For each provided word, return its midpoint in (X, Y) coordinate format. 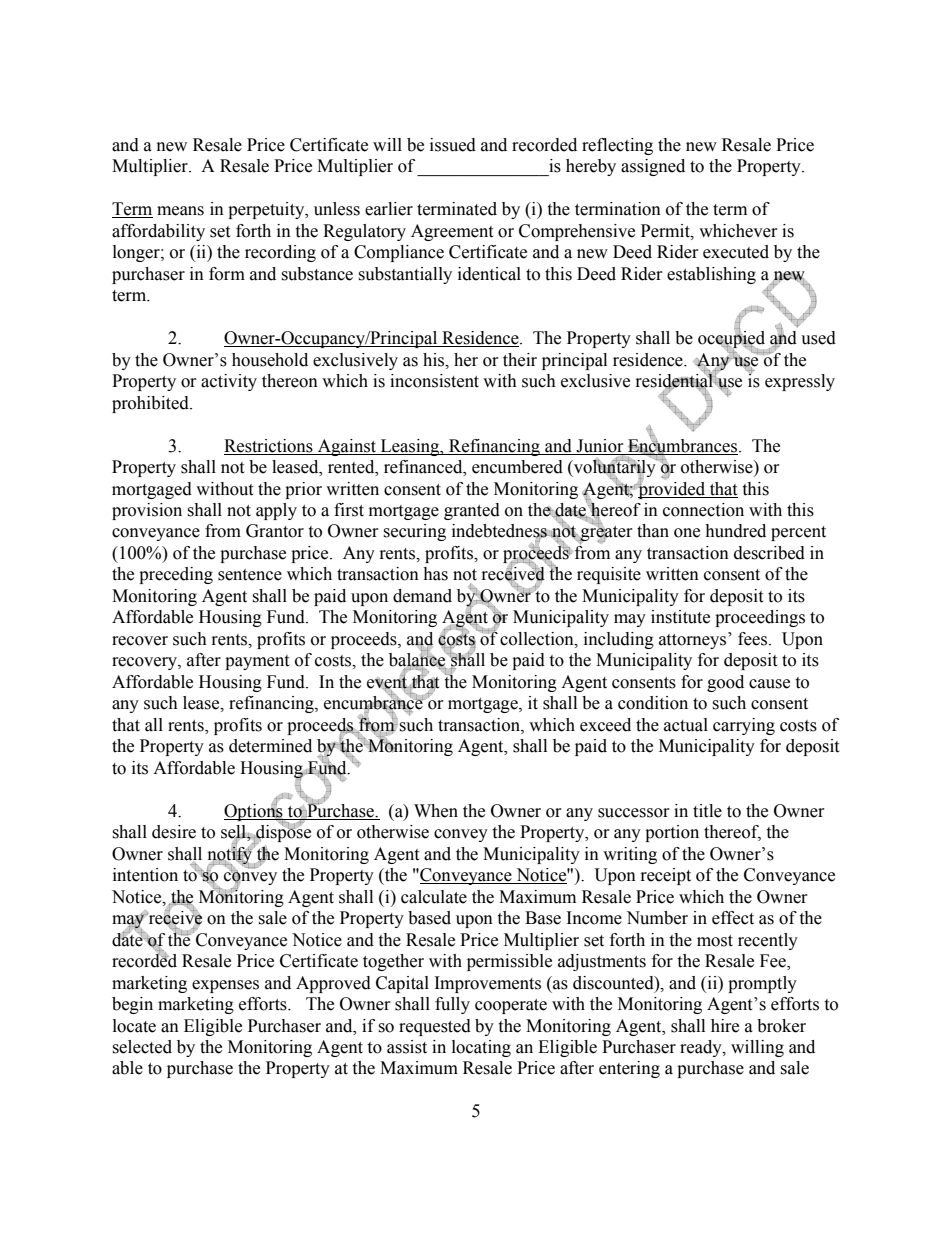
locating (481, 1048)
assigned (653, 167)
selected (142, 1047)
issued (453, 145)
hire (725, 1026)
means (180, 211)
